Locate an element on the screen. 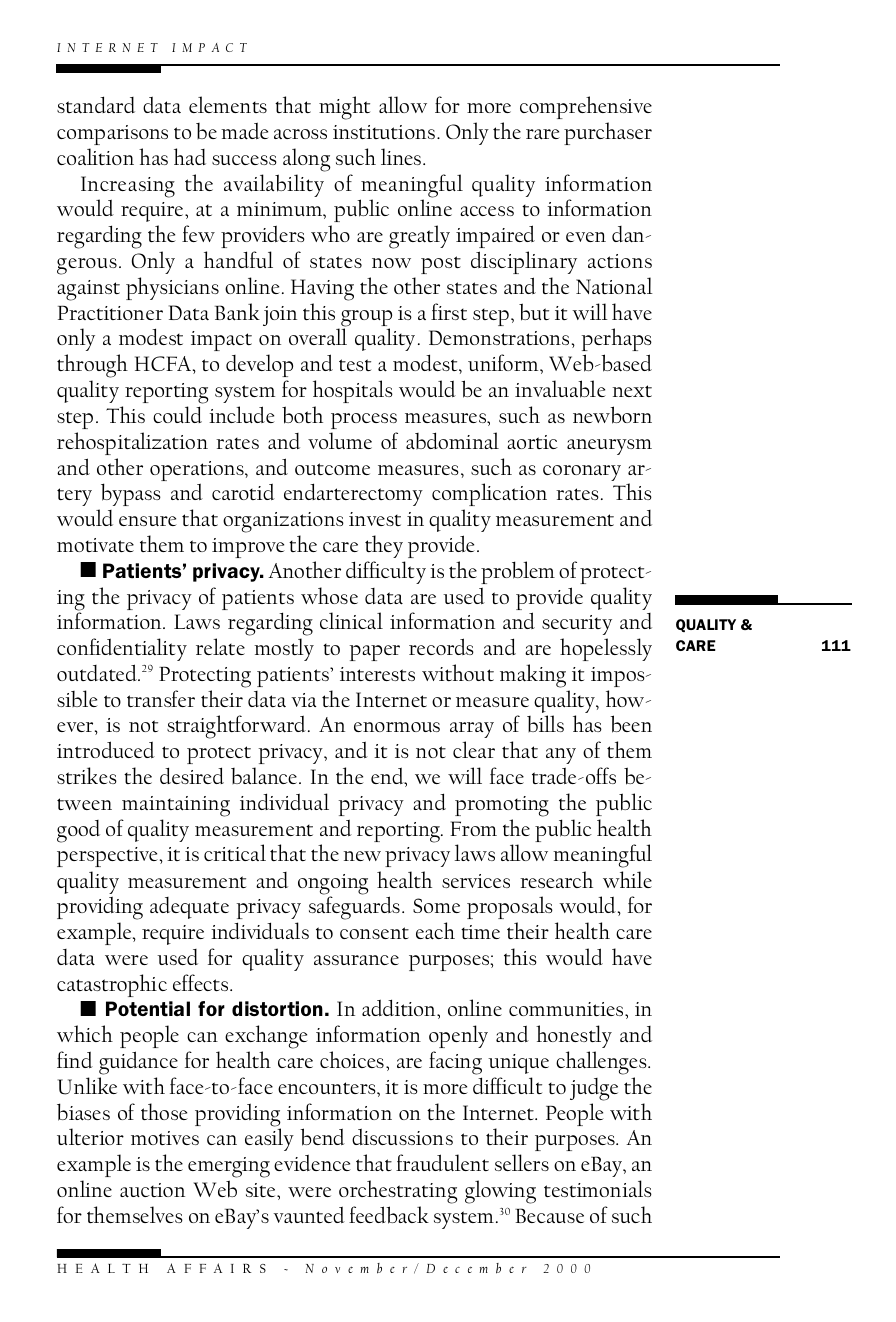  perspective is located at coordinates (107, 857).
